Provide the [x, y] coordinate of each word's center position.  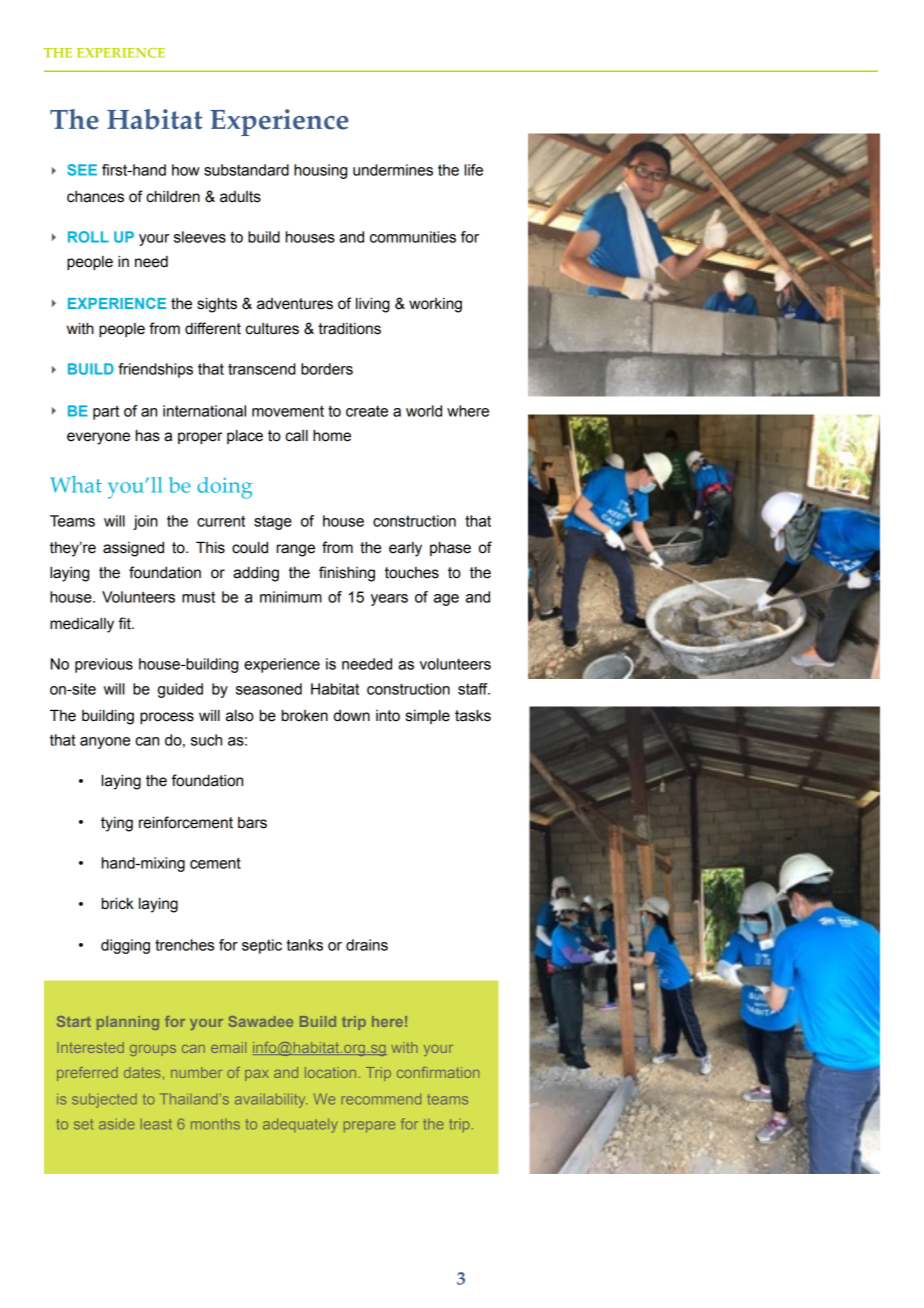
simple [428, 717]
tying [117, 824]
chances [95, 197]
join [145, 522]
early [405, 549]
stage [273, 523]
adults [240, 197]
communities [413, 237]
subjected [104, 1100]
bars [252, 823]
